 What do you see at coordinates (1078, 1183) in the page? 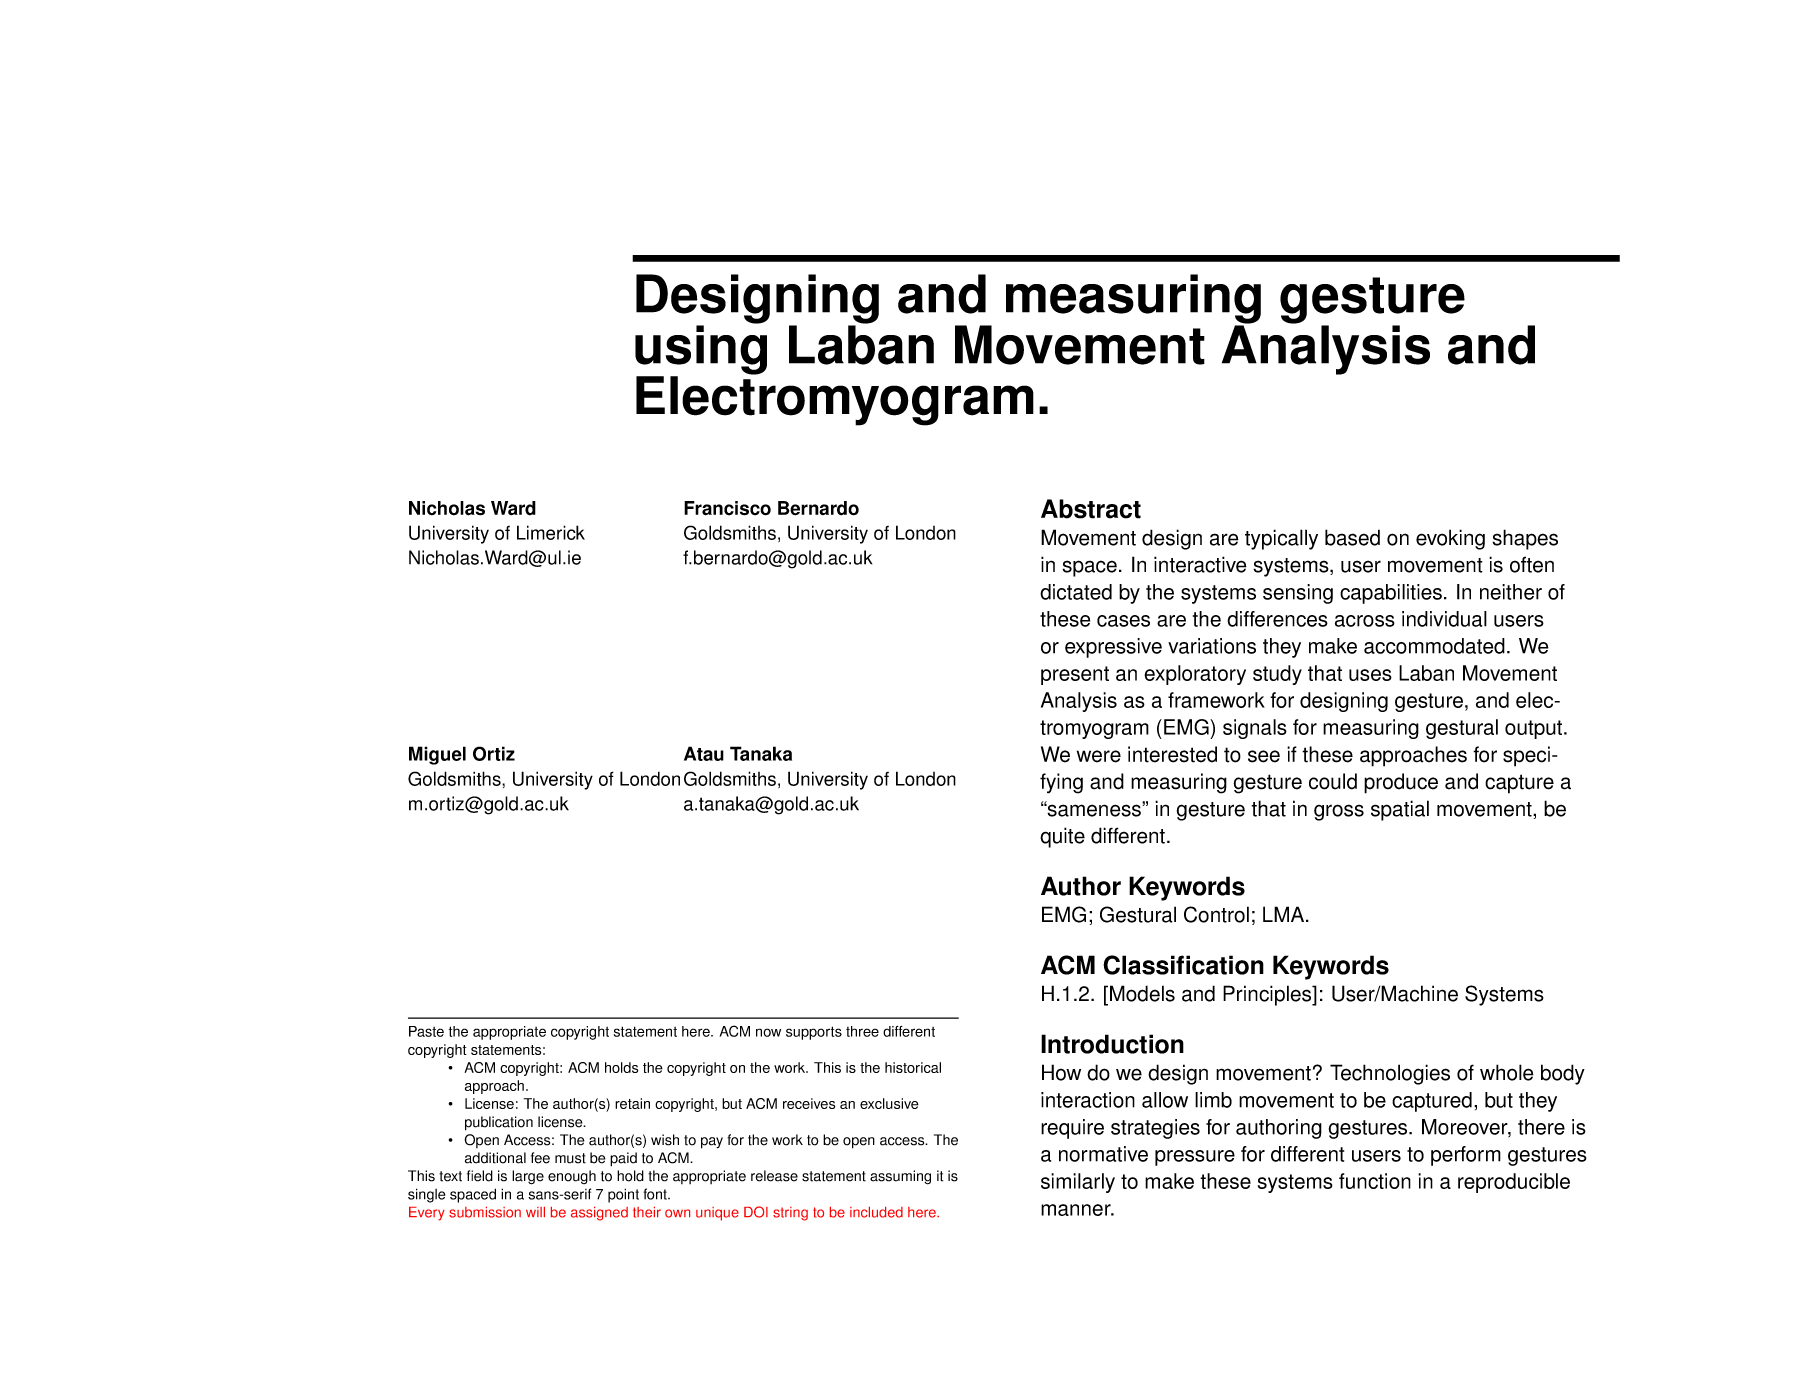
I see `similarly` at bounding box center [1078, 1183].
